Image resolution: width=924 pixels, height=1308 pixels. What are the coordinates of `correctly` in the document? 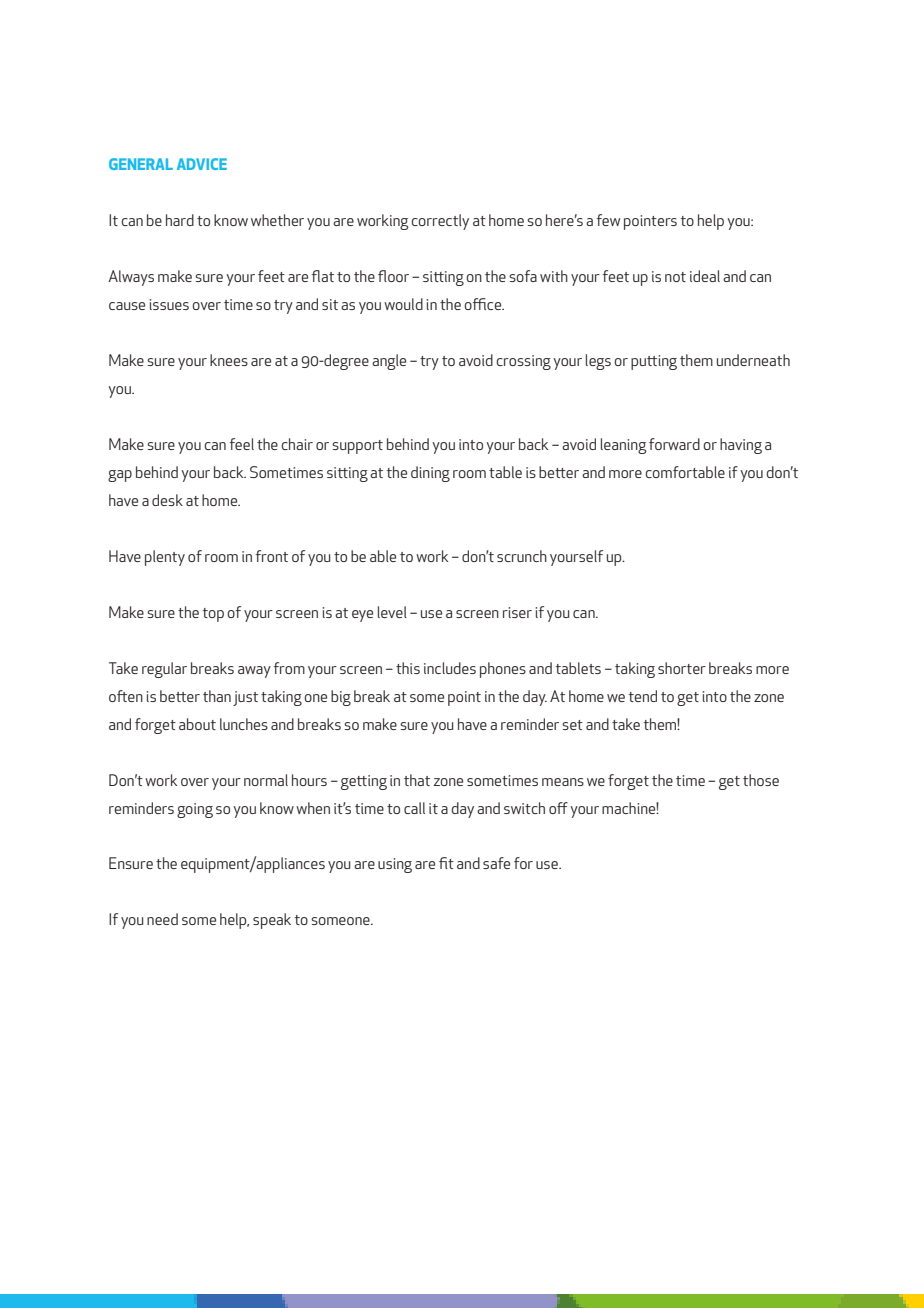 It's located at (440, 222).
